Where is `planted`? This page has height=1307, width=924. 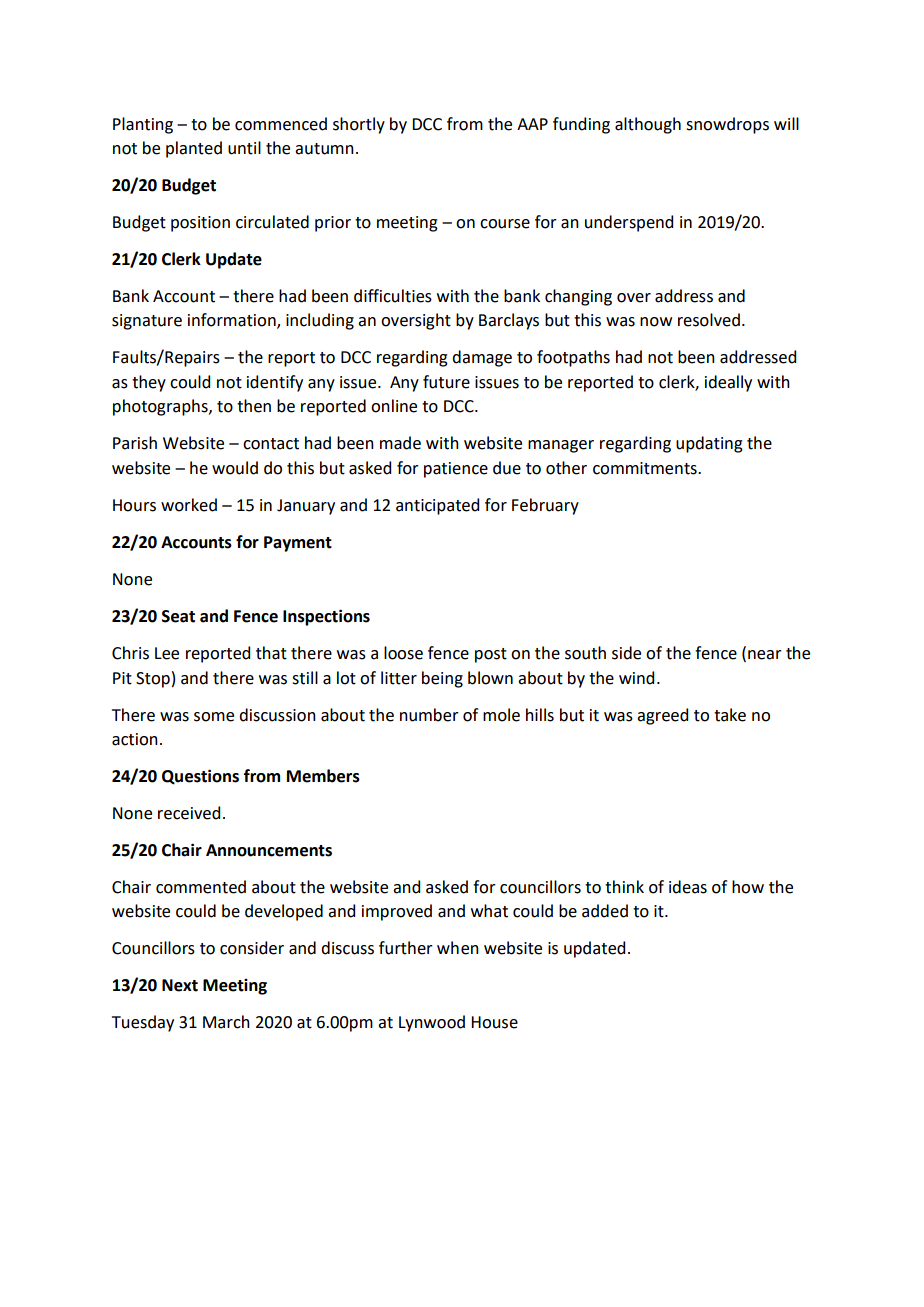 planted is located at coordinates (194, 149).
